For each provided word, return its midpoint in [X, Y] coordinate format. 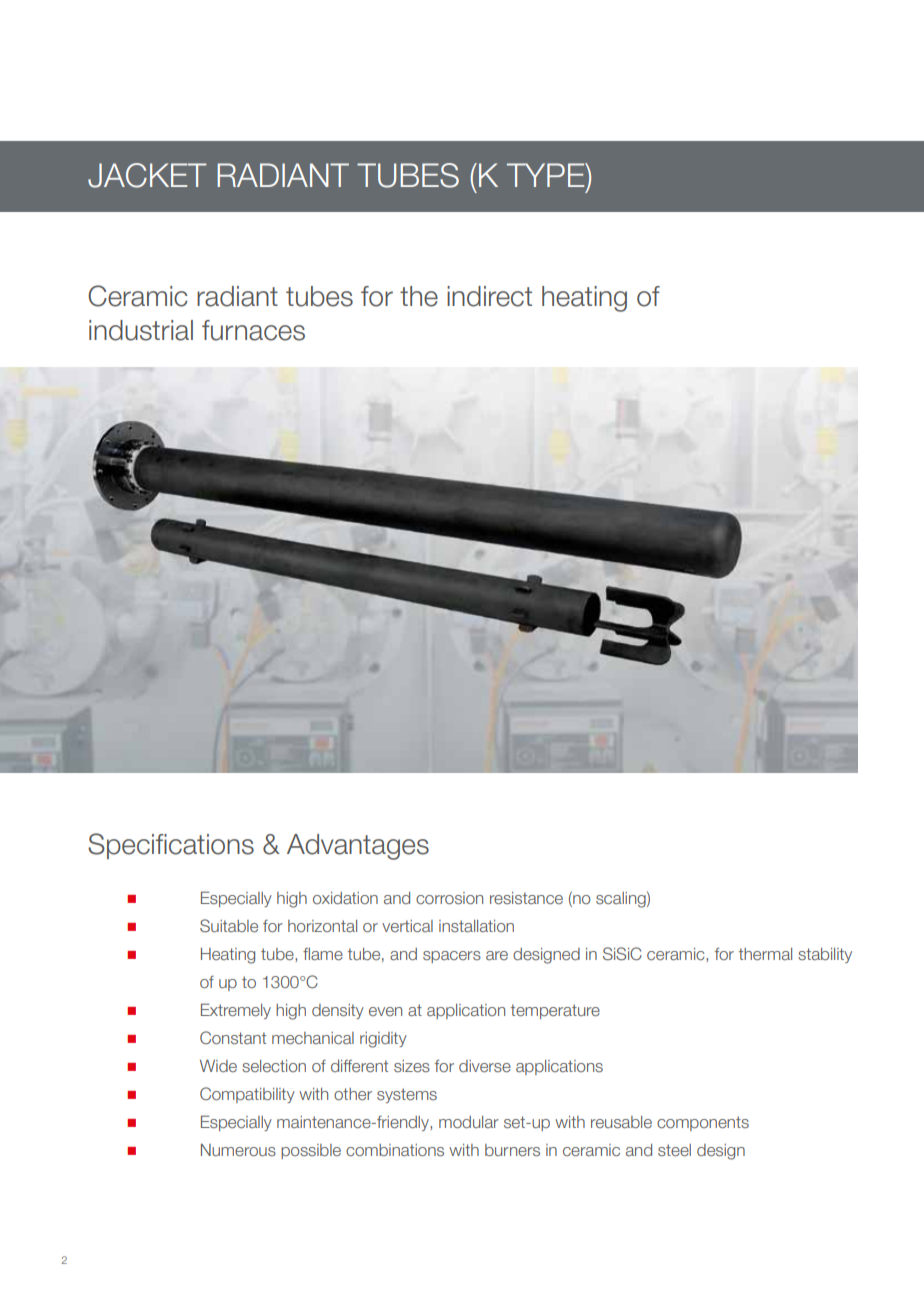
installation [476, 926]
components [703, 1123]
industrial [141, 330]
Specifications [171, 846]
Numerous [238, 1149]
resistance [526, 898]
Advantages [358, 847]
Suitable [229, 925]
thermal [765, 954]
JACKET [147, 175]
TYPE [547, 175]
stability [825, 955]
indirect [489, 296]
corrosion [449, 898]
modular [469, 1122]
